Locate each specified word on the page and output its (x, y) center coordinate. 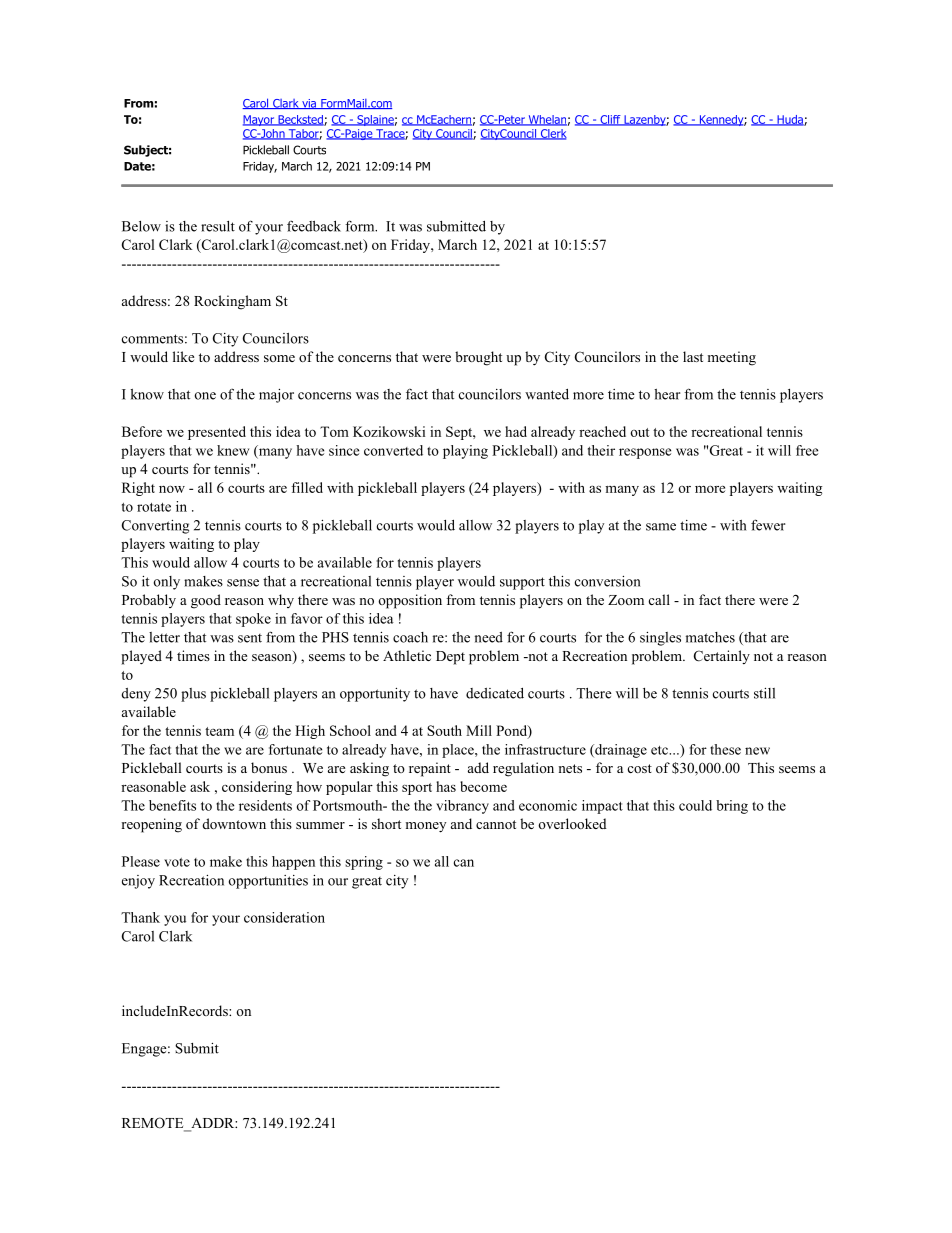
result (218, 226)
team (219, 731)
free (807, 450)
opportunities (268, 882)
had (516, 431)
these (725, 749)
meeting (732, 358)
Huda (790, 120)
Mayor (260, 120)
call (659, 599)
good (206, 601)
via (309, 104)
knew (233, 450)
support (522, 583)
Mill (479, 730)
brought (478, 358)
